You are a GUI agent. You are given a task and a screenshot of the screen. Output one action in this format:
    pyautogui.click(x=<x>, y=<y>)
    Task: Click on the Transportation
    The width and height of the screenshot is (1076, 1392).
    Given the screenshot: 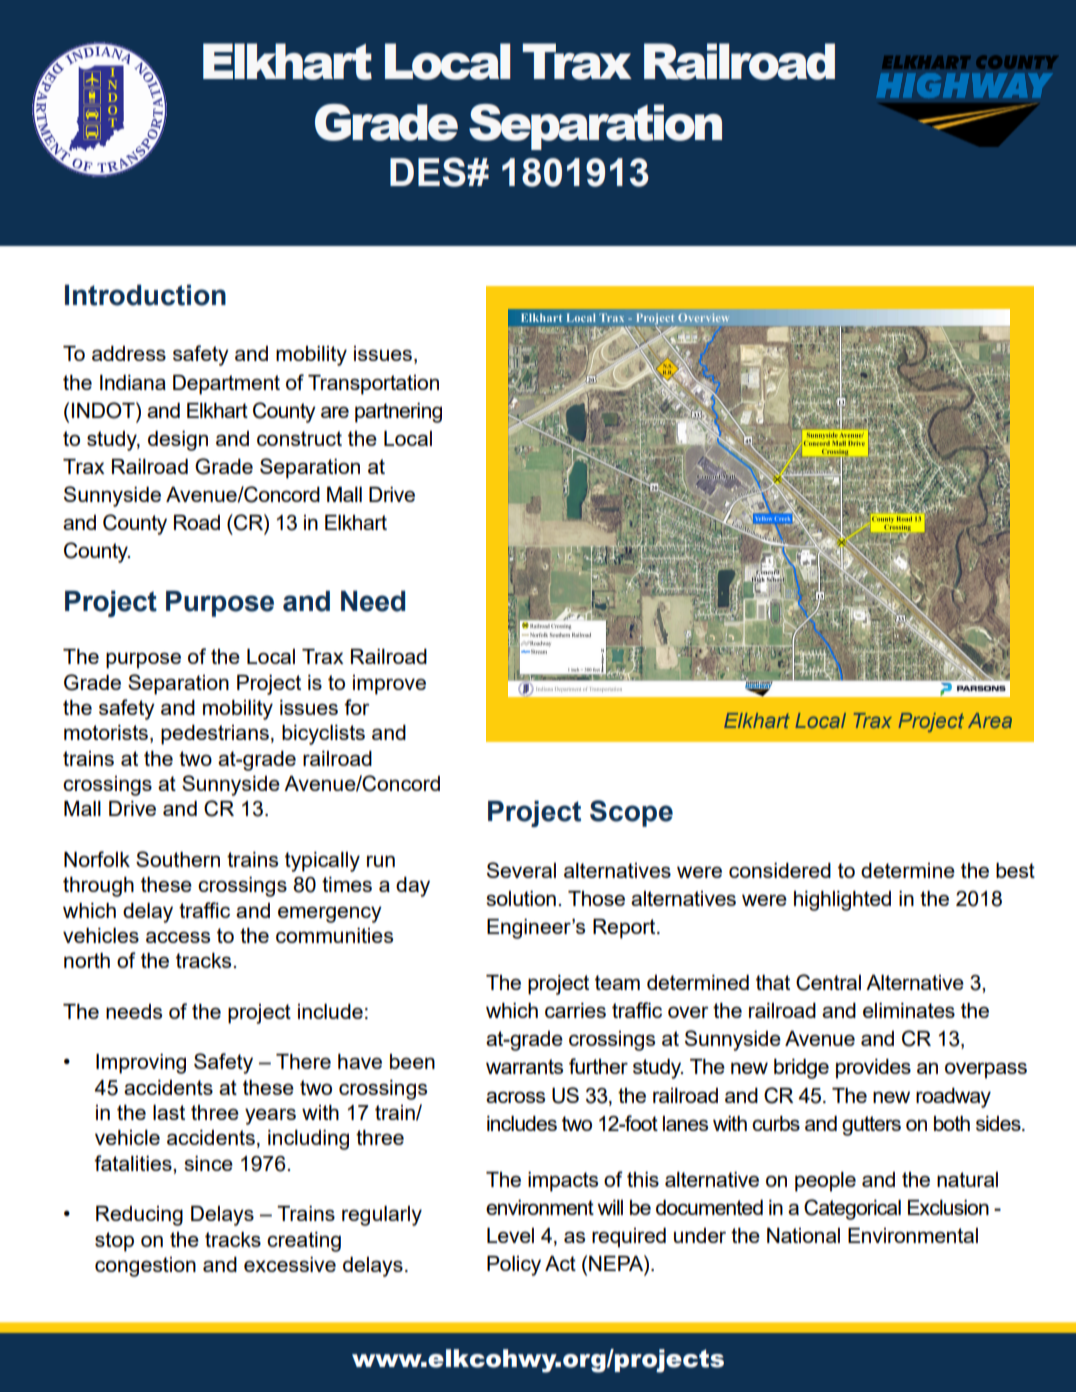 What is the action you would take?
    pyautogui.click(x=373, y=385)
